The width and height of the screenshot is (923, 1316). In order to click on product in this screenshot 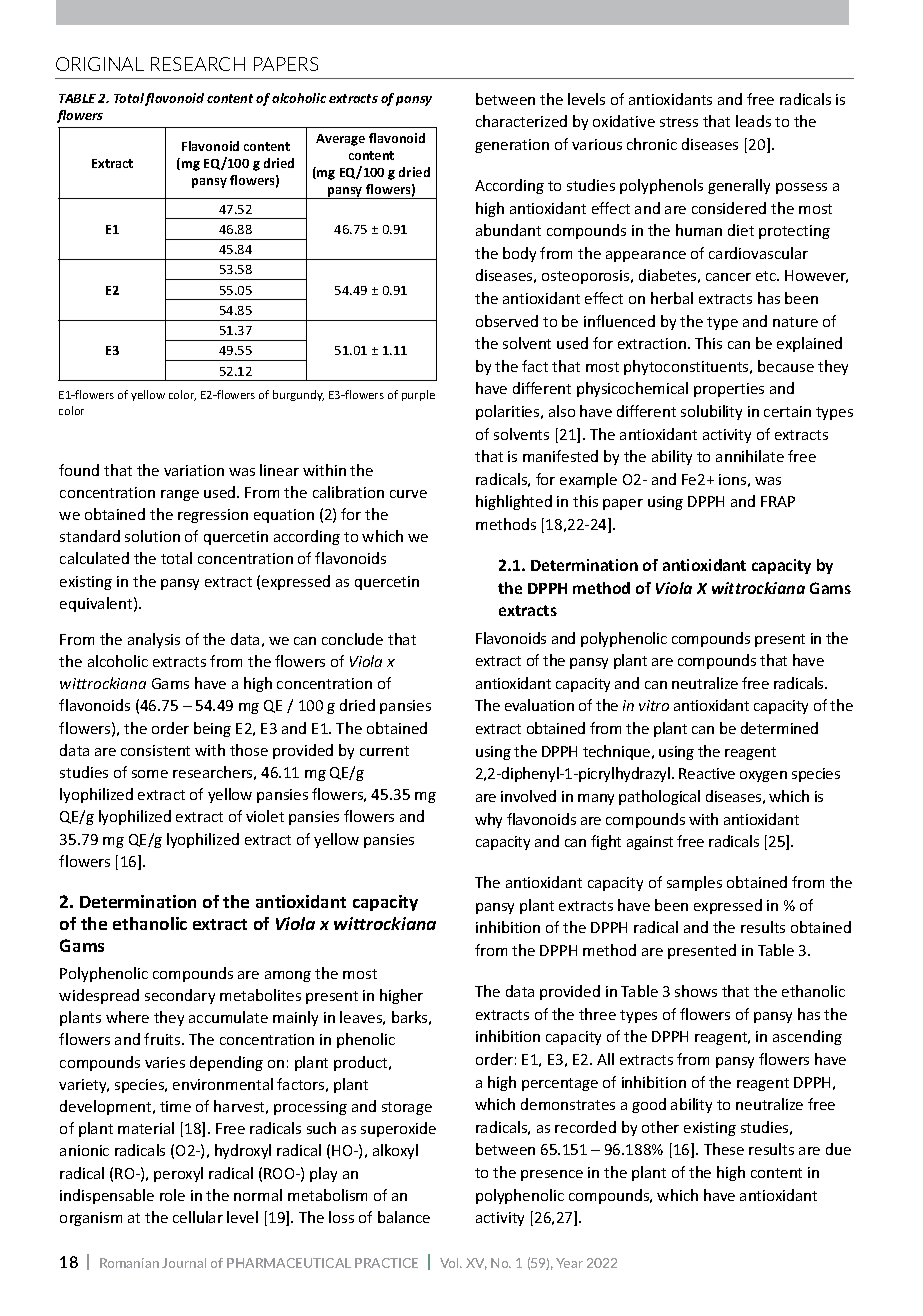, I will do `click(362, 1063)`.
